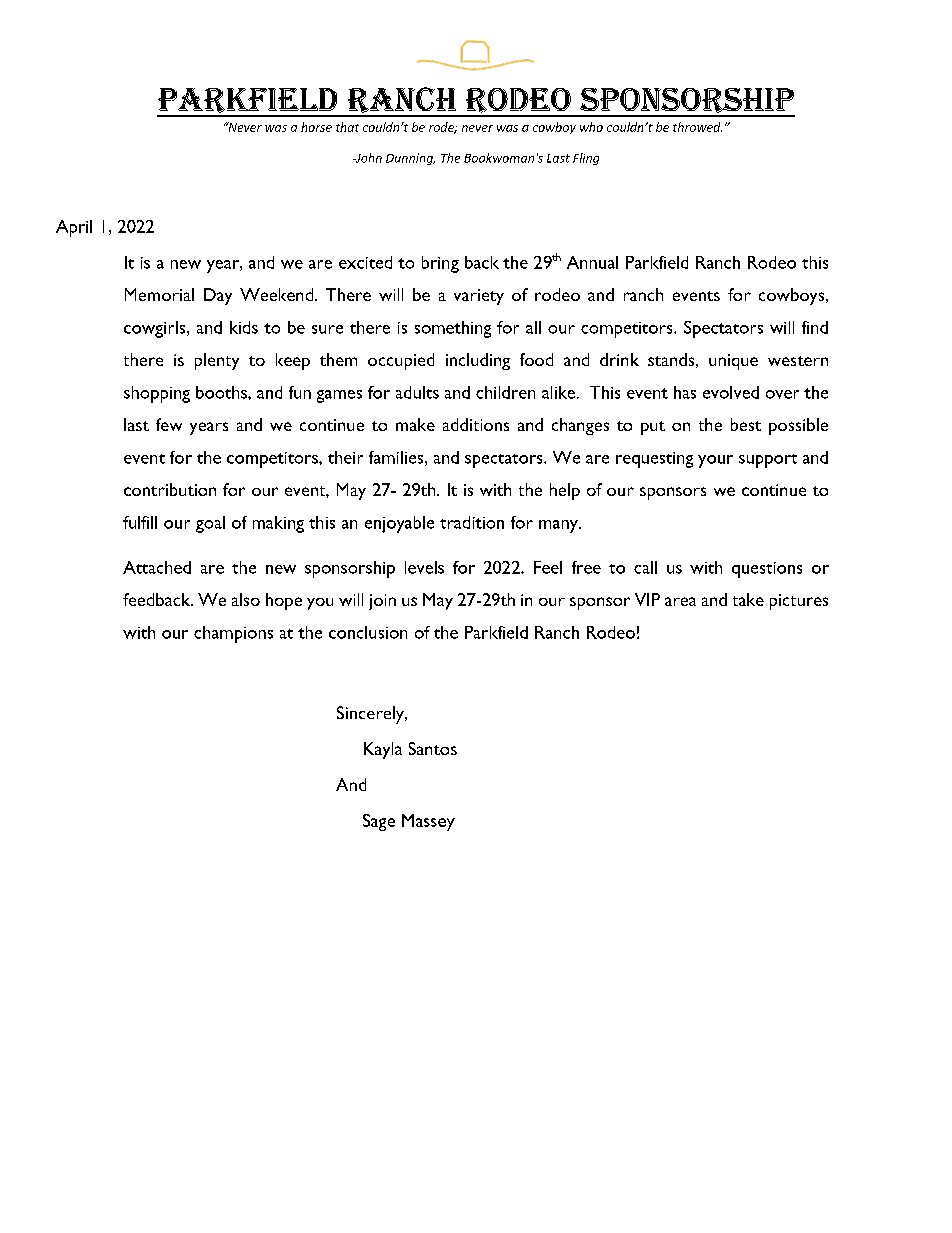 The image size is (952, 1233). What do you see at coordinates (159, 294) in the page?
I see `Memorial` at bounding box center [159, 294].
